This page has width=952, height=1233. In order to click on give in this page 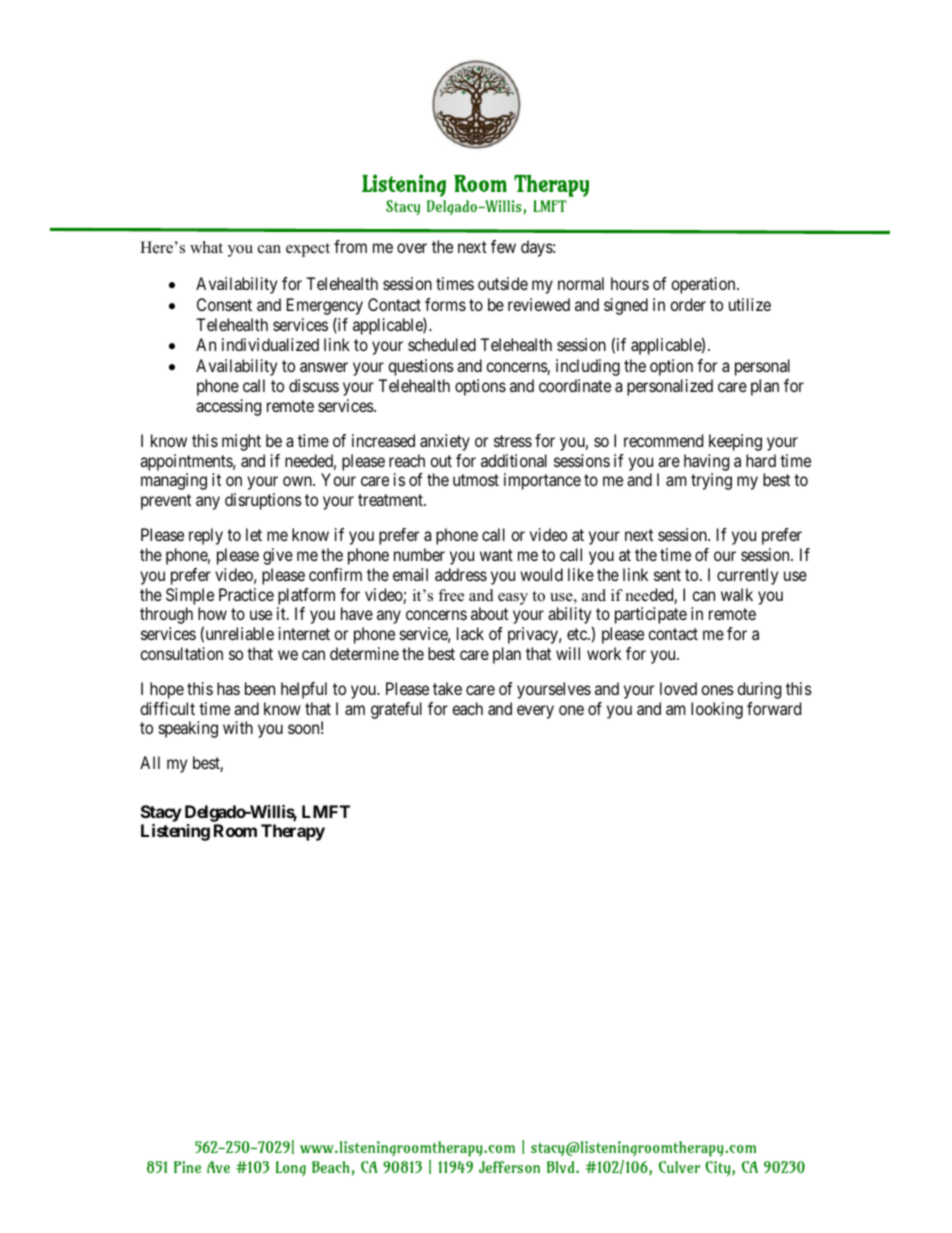, I will do `click(278, 556)`.
